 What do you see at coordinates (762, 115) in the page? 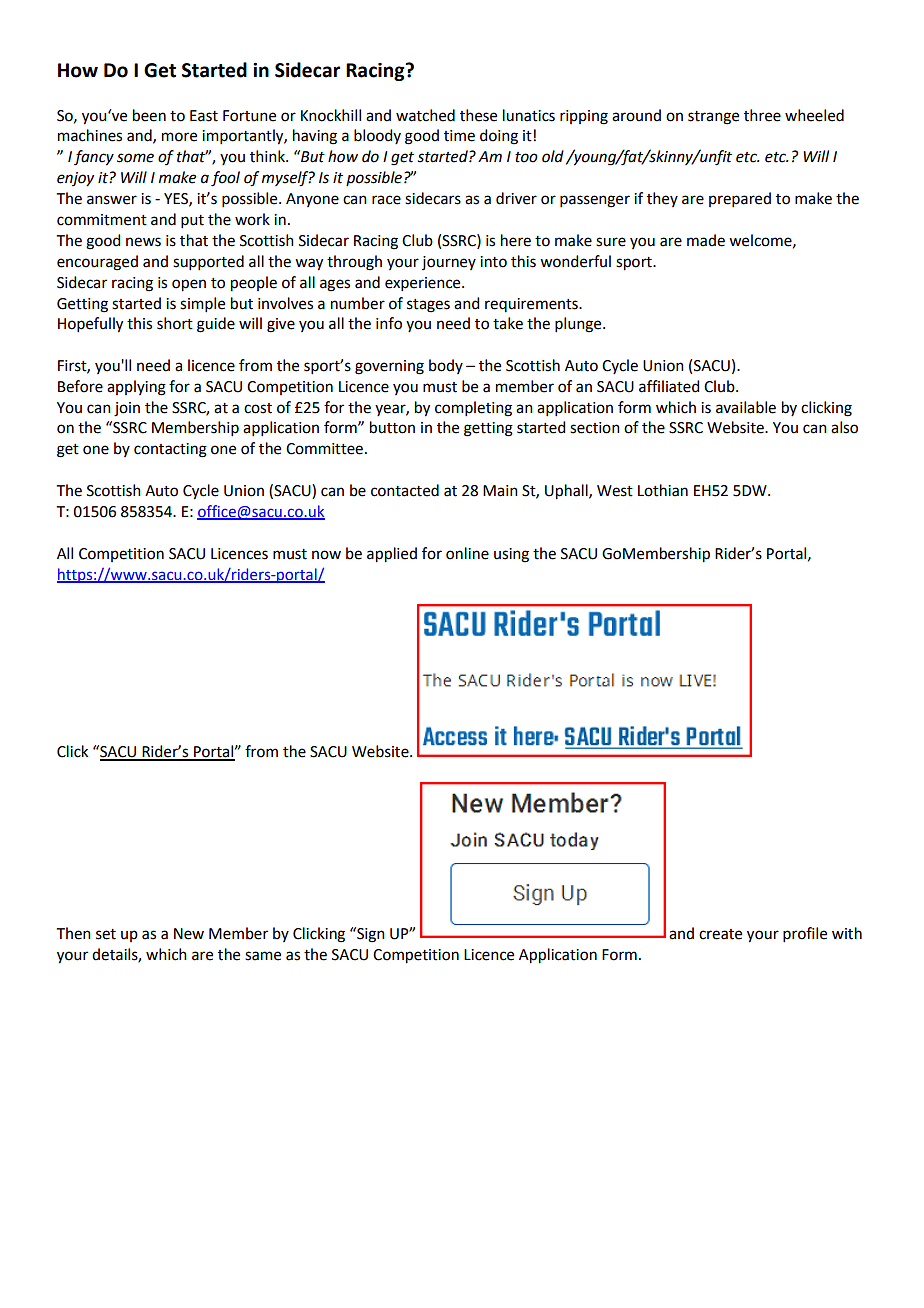
I see `three` at bounding box center [762, 115].
